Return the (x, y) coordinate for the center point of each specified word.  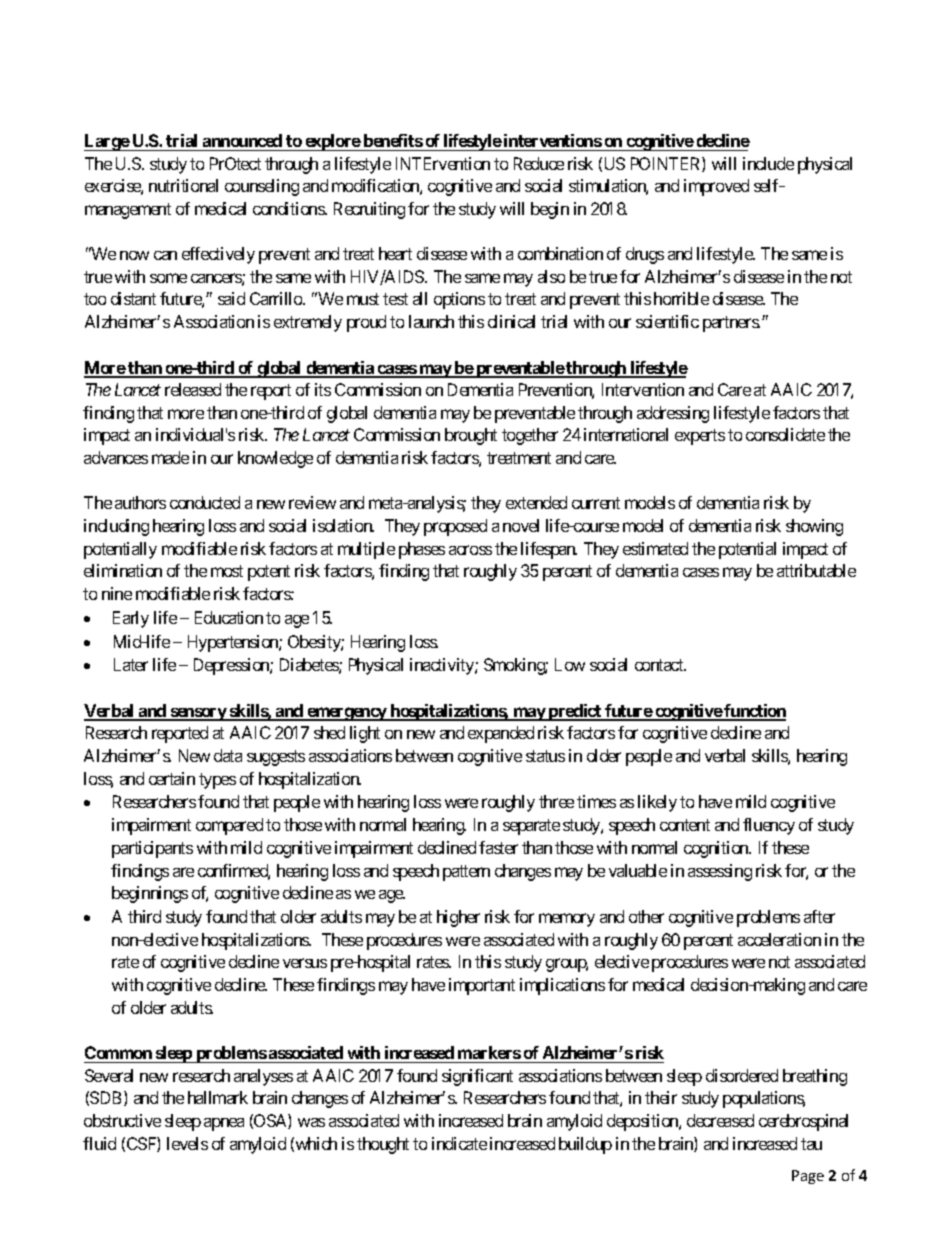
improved (716, 187)
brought (471, 436)
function (754, 712)
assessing (720, 872)
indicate (459, 1143)
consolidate (785, 434)
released (193, 389)
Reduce (539, 163)
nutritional (183, 185)
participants (152, 849)
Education (229, 617)
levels (187, 1143)
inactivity (443, 666)
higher (458, 918)
